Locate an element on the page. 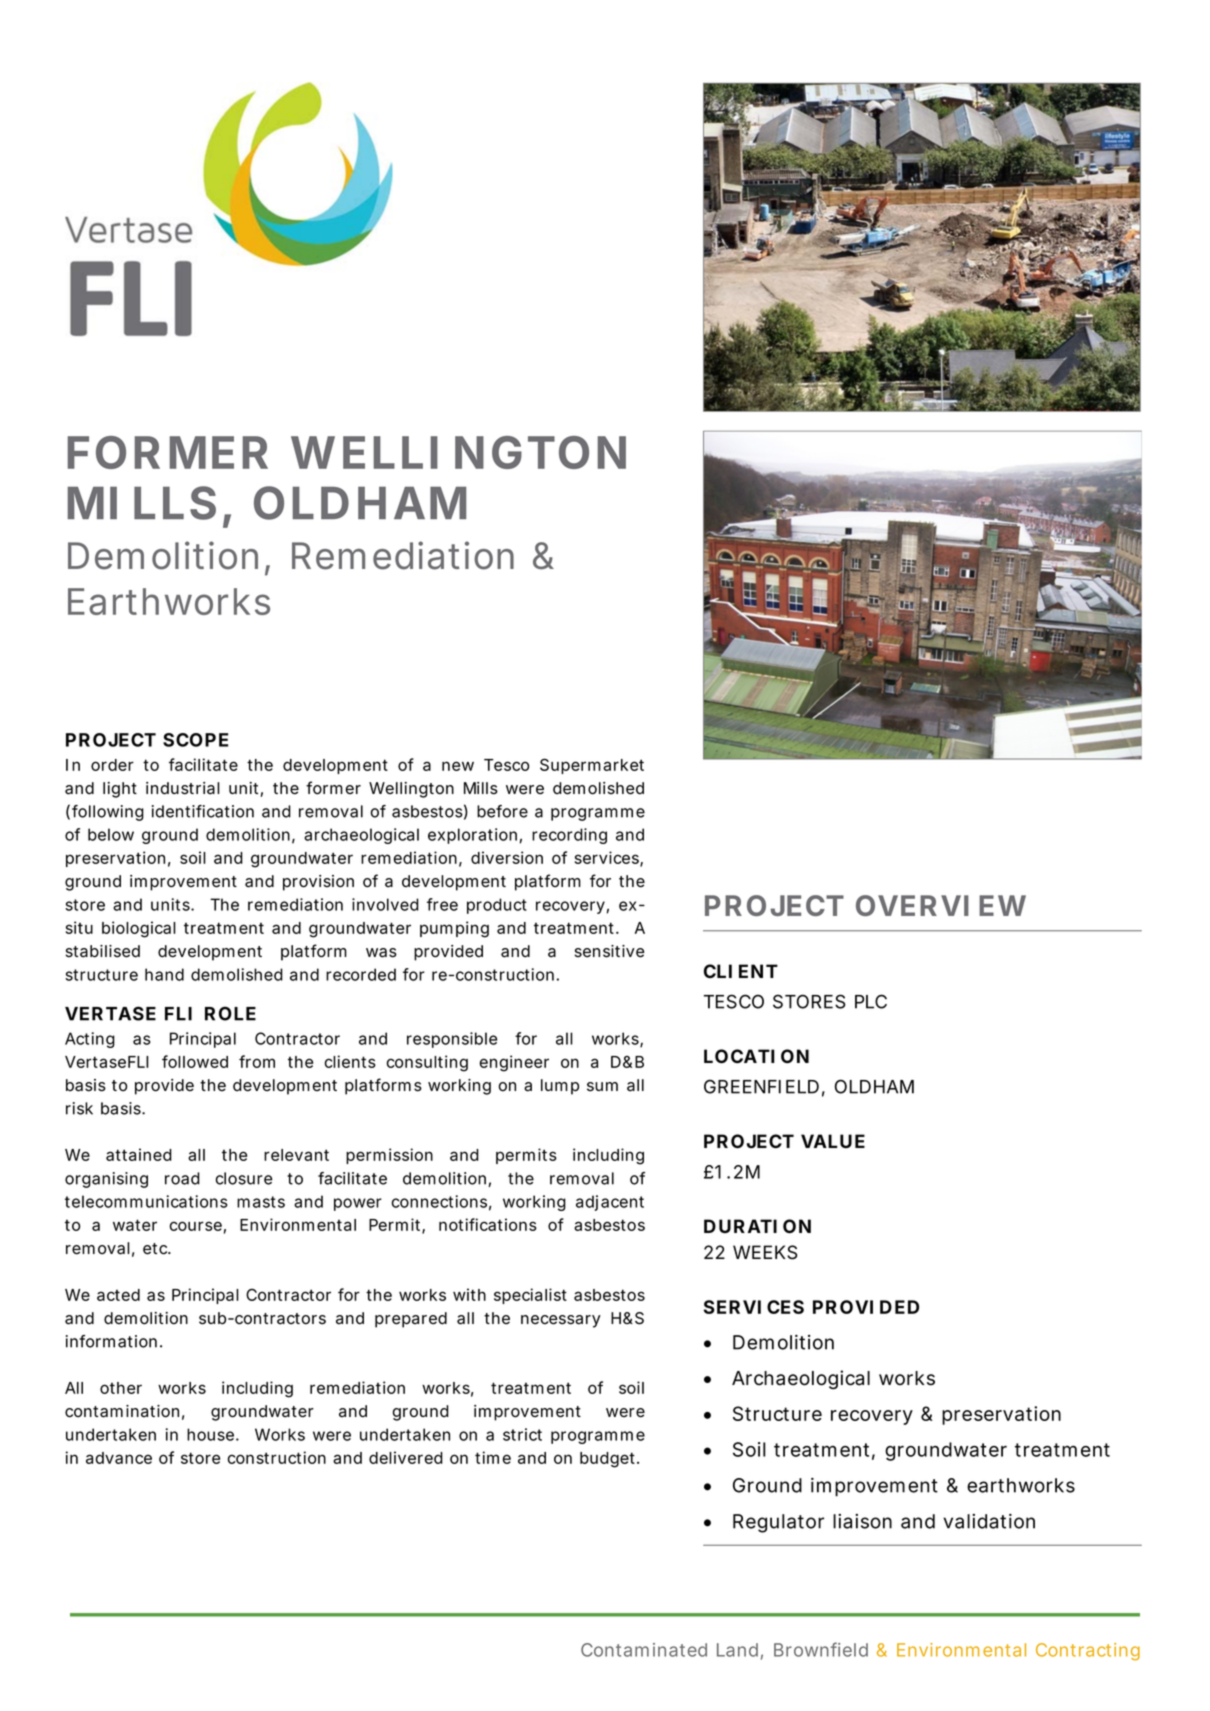 The width and height of the page is (1210, 1711). necessary is located at coordinates (561, 1321).
